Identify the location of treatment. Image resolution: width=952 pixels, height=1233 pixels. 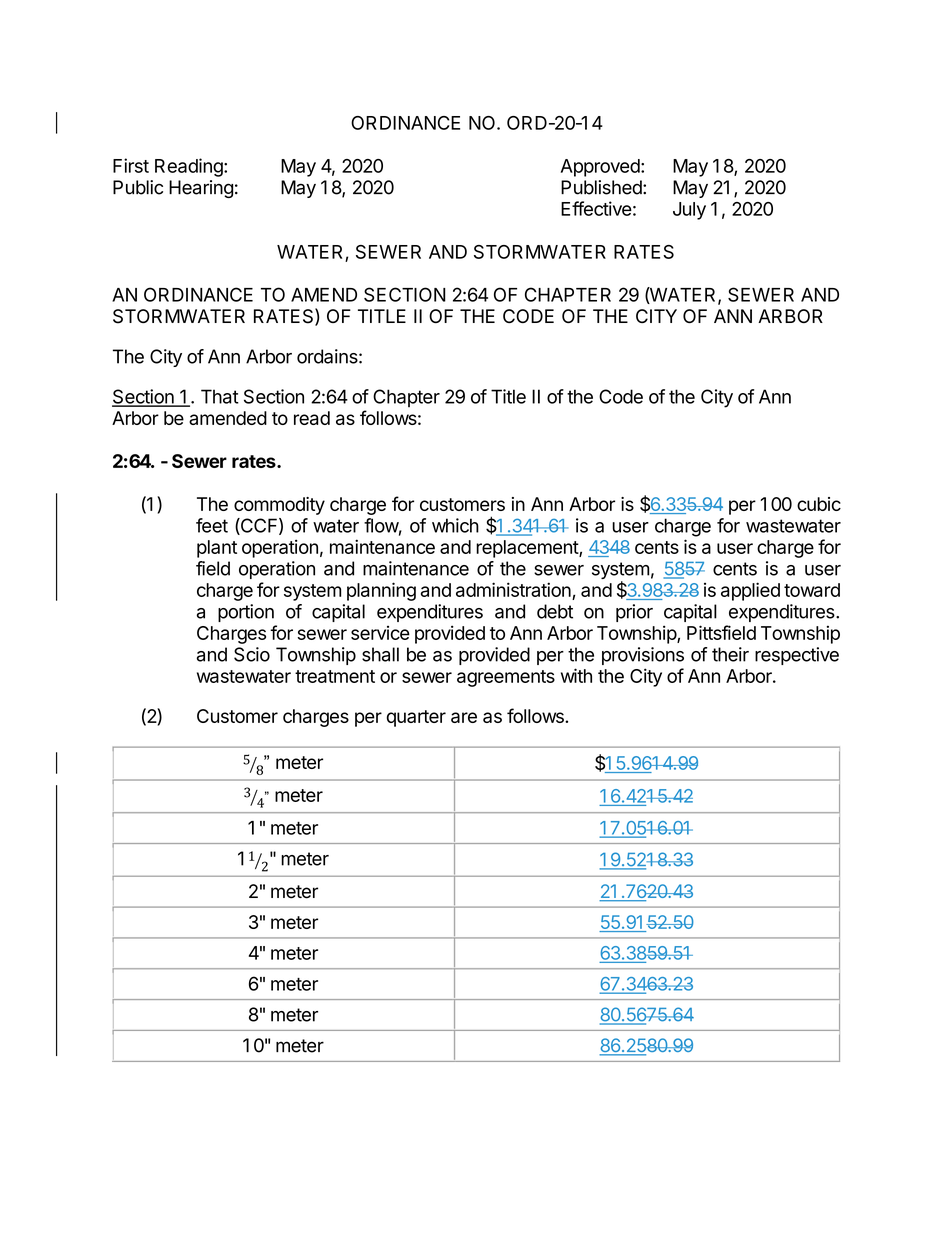
(335, 676).
